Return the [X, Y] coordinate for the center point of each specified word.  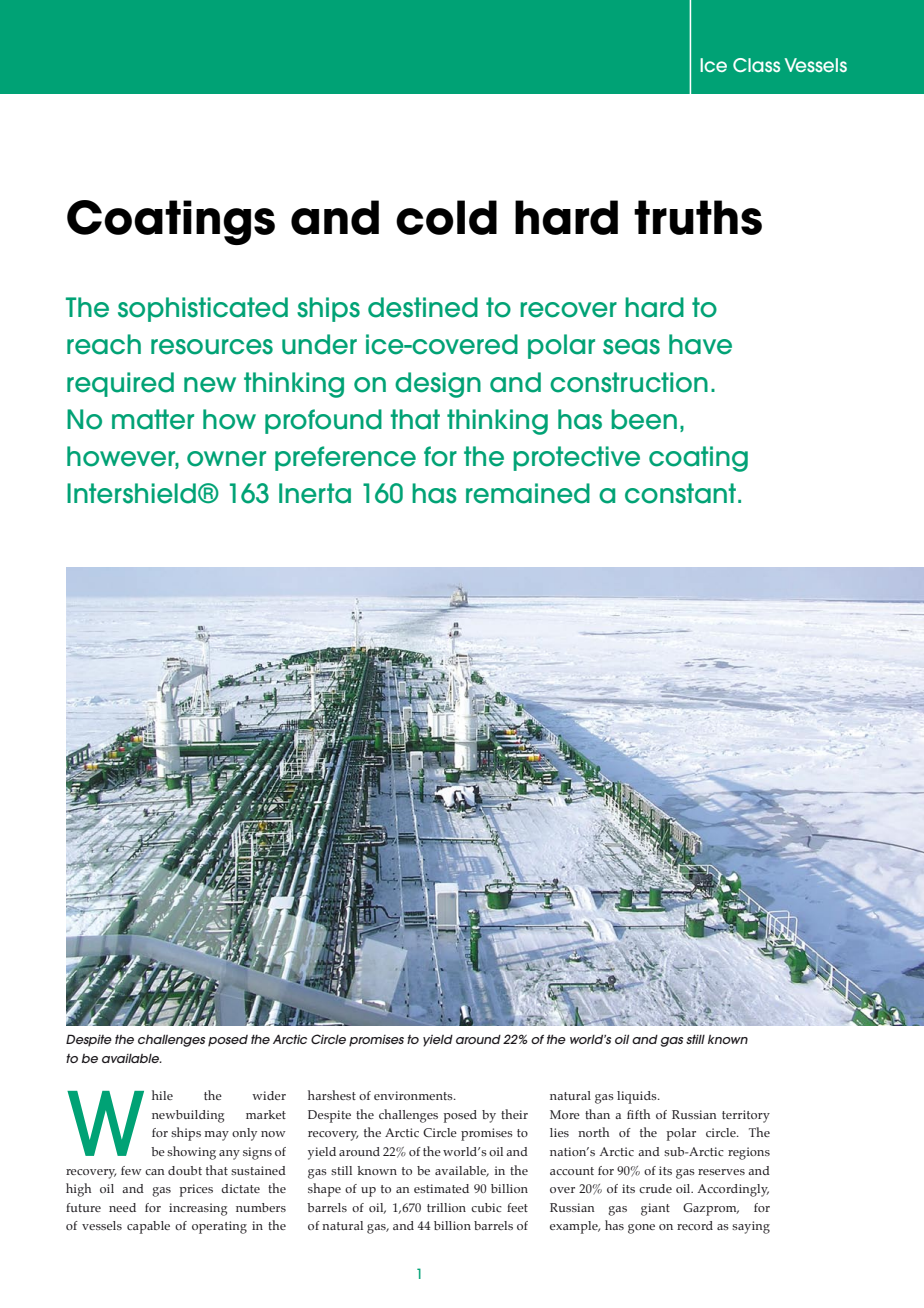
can [155, 1172]
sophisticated [203, 309]
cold [446, 217]
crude [655, 1188]
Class [756, 65]
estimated [441, 1188]
